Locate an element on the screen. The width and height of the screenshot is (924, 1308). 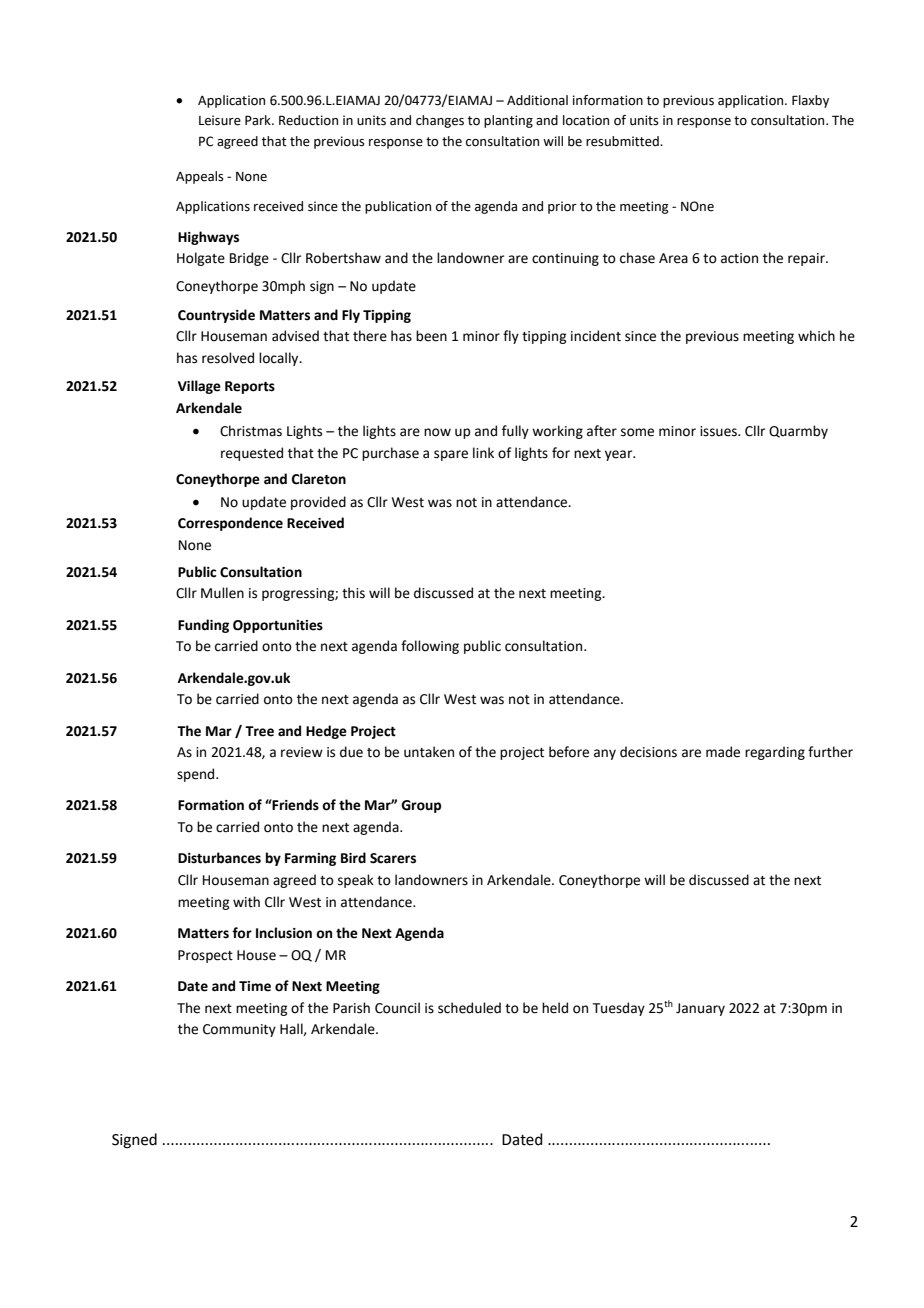
Time is located at coordinates (255, 986).
